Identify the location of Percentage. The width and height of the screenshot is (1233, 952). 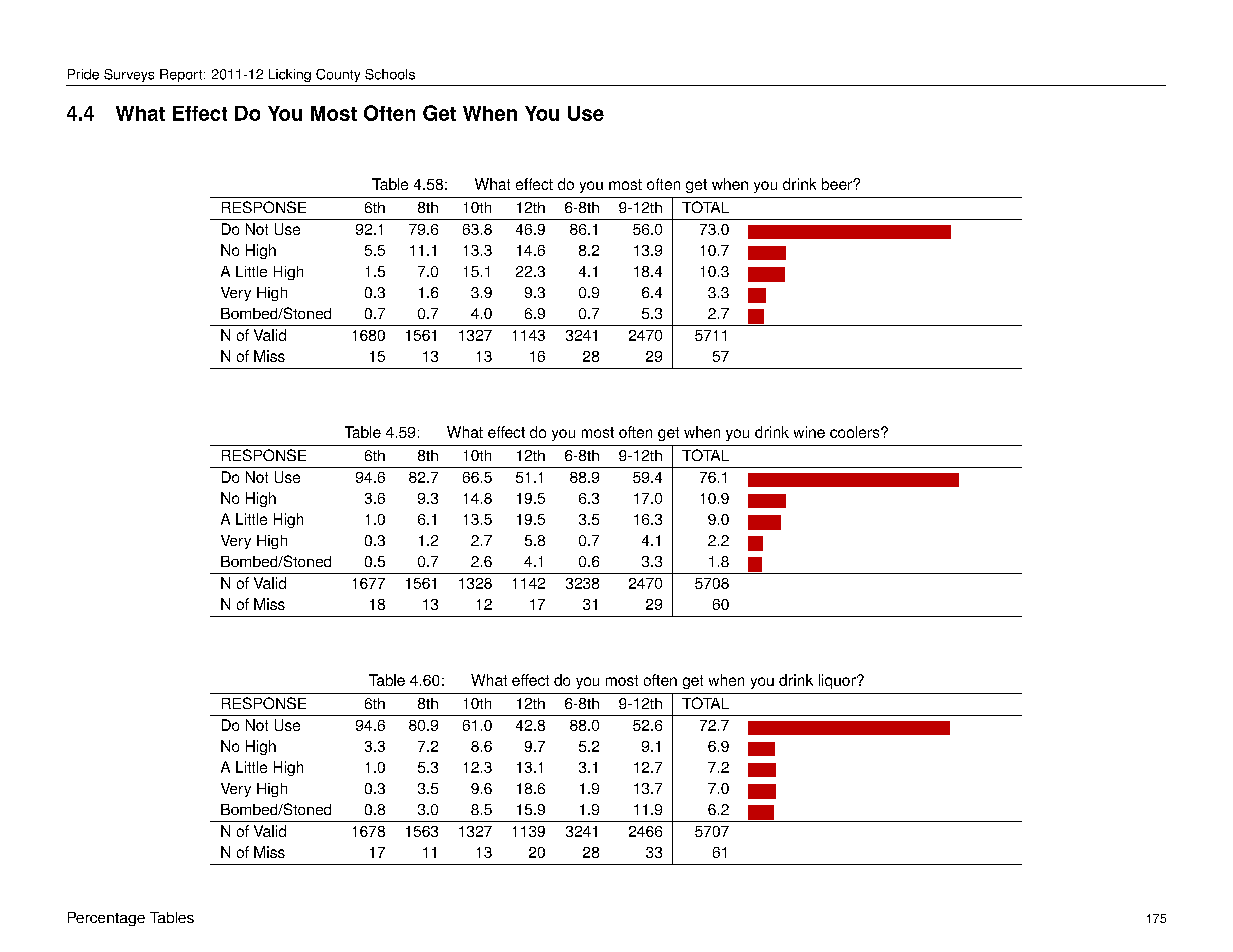
(106, 919).
